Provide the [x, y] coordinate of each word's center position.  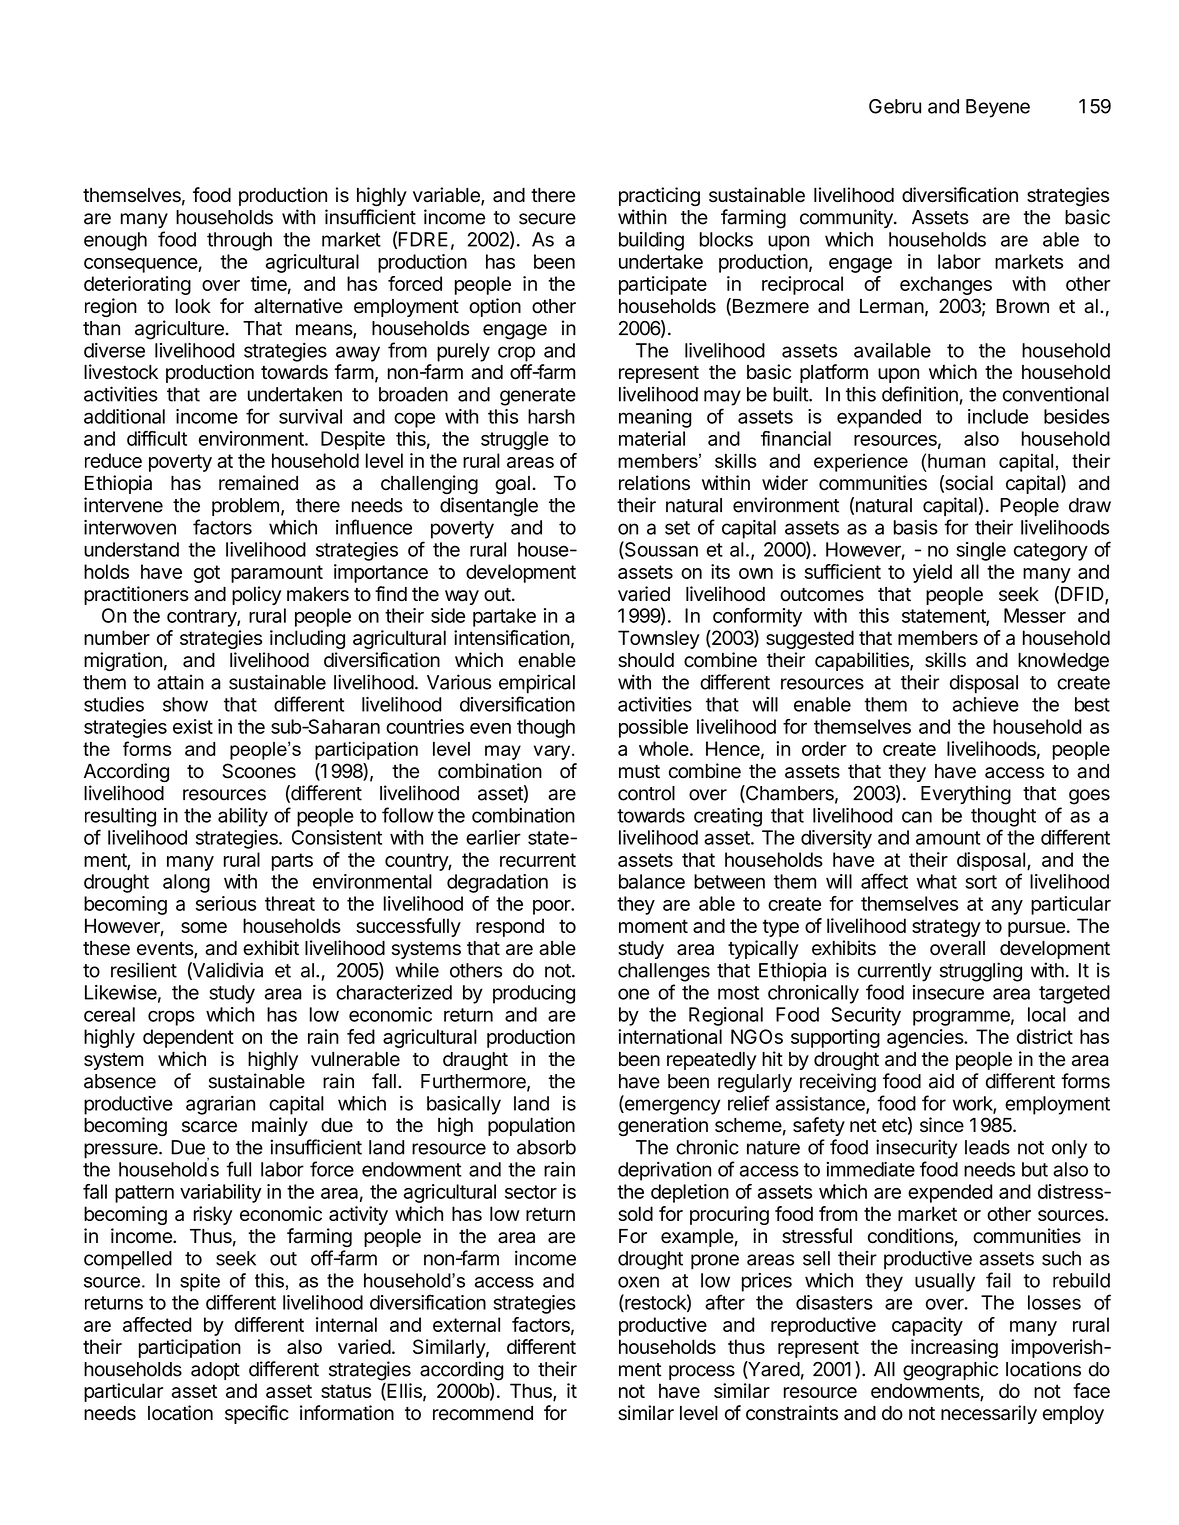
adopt [215, 1371]
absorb [546, 1147]
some [204, 927]
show [185, 704]
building [651, 241]
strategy [946, 928]
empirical [537, 684]
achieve [986, 704]
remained [258, 483]
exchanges [946, 285]
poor [552, 907]
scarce [209, 1127]
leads [987, 1147]
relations [654, 483]
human [956, 461]
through [239, 241]
